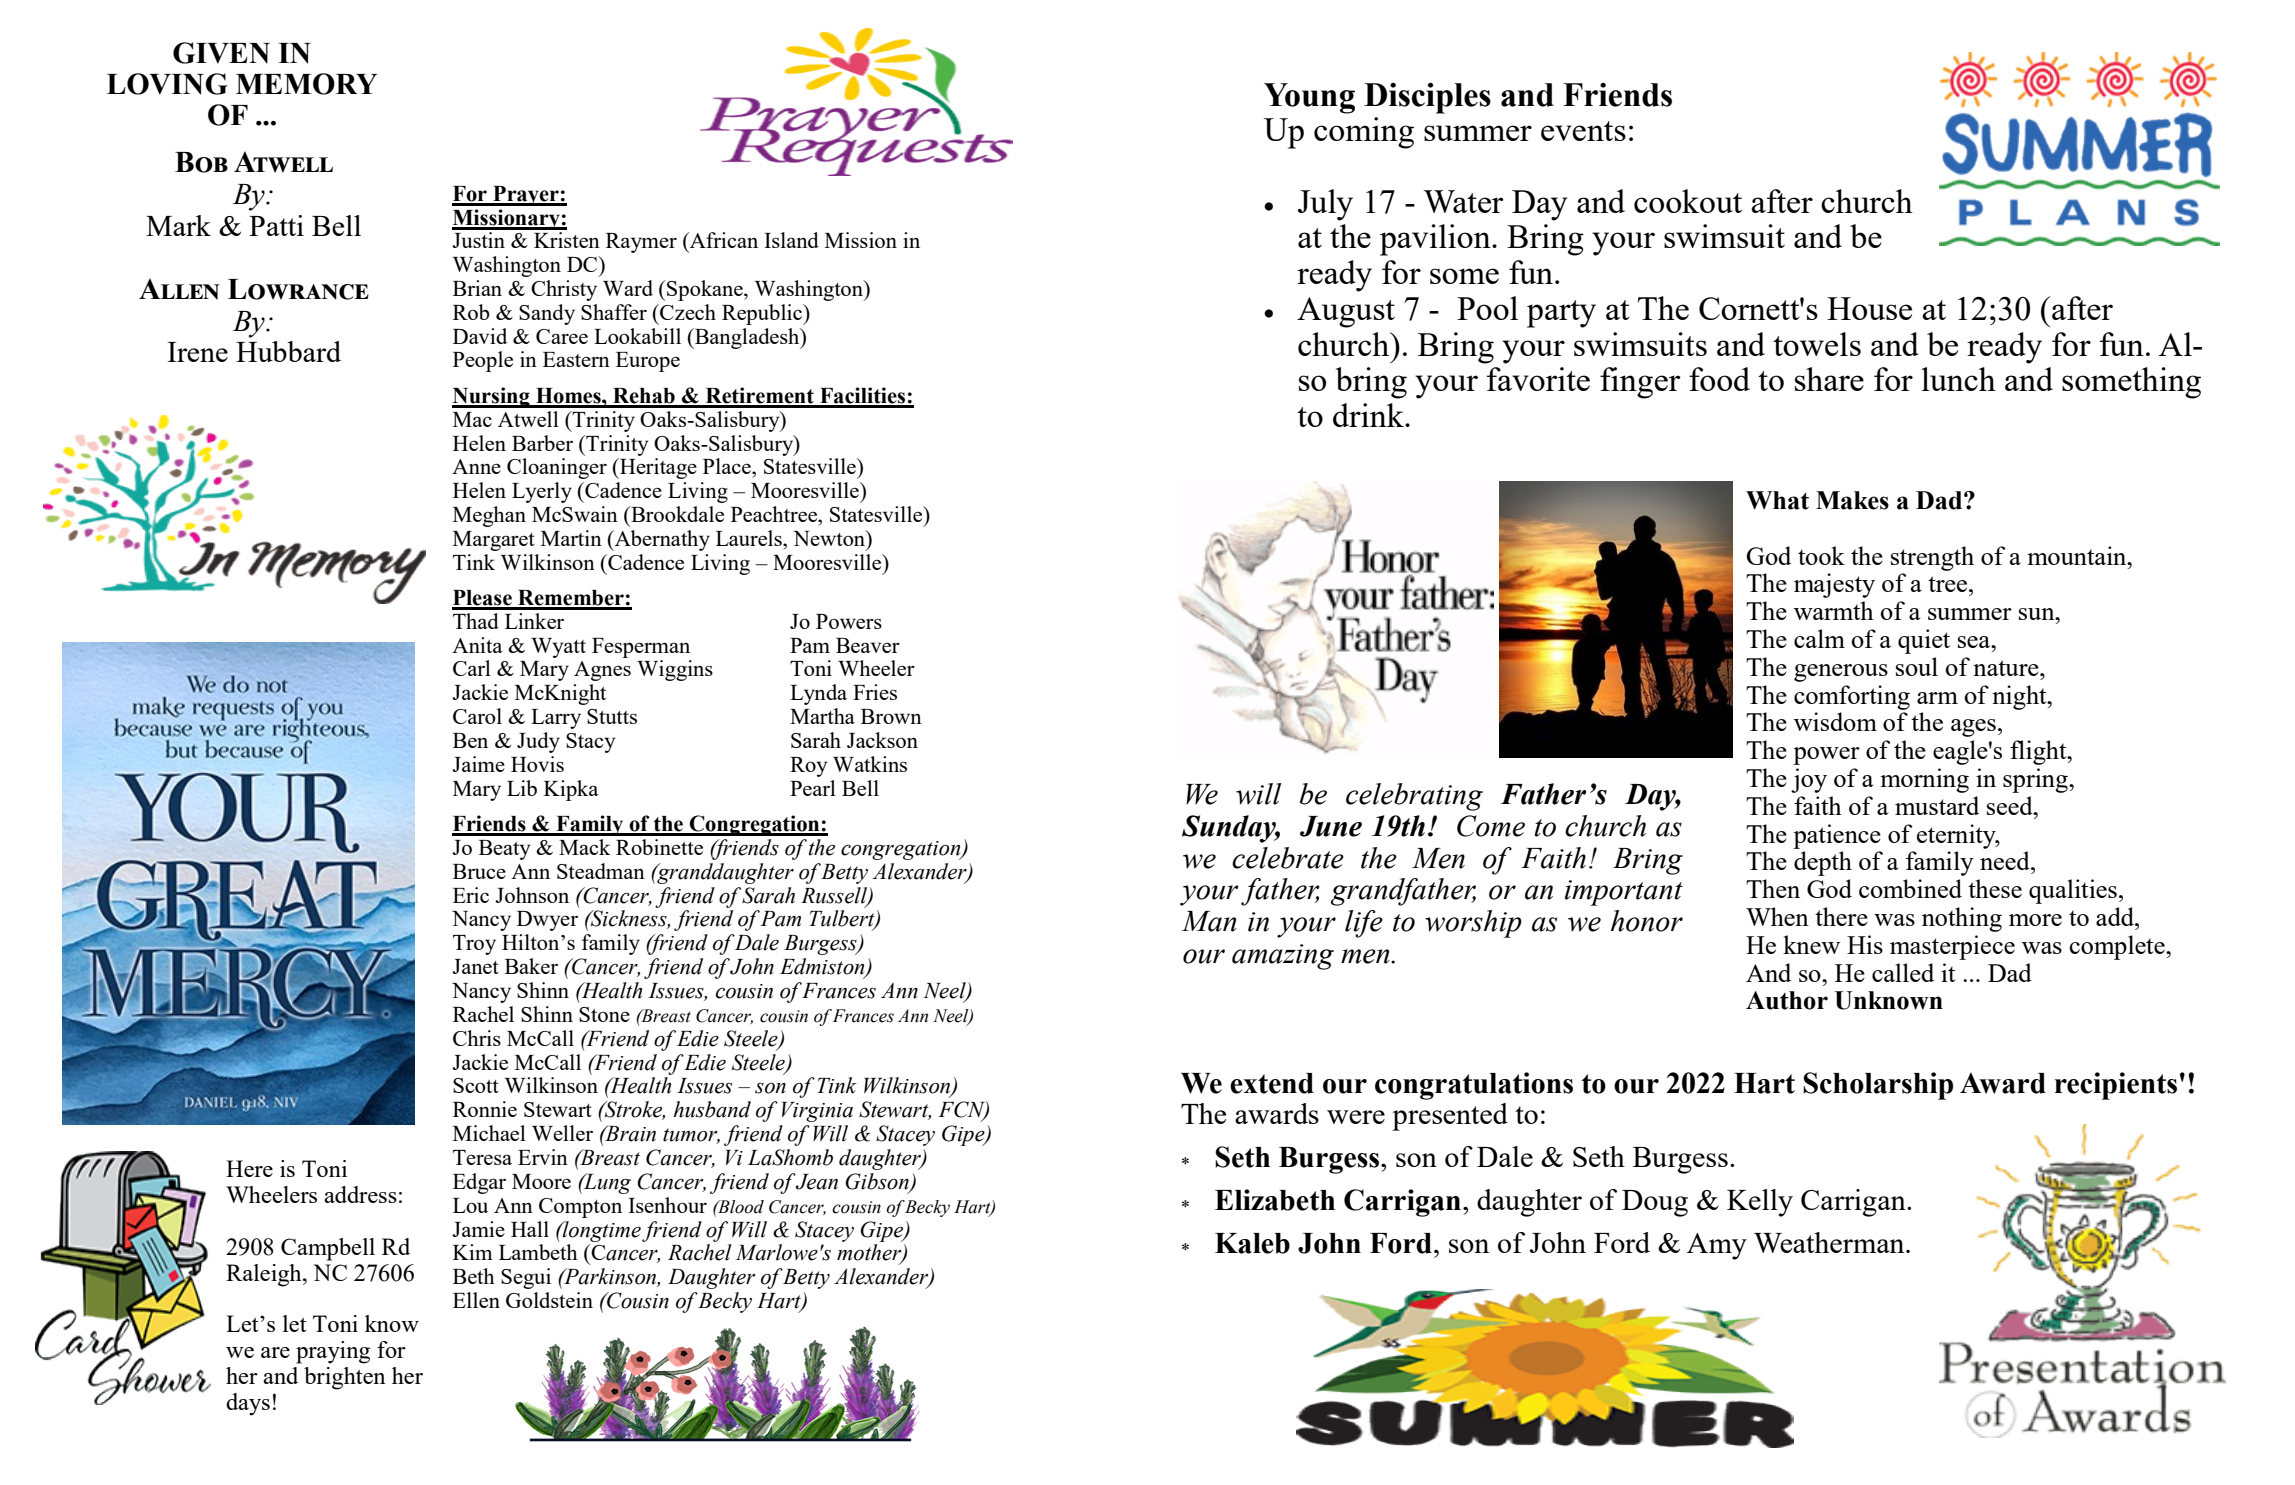 This document has width=2295, height=1485. Describe the element at coordinates (345, 1378) in the document. I see `brighten` at that location.
